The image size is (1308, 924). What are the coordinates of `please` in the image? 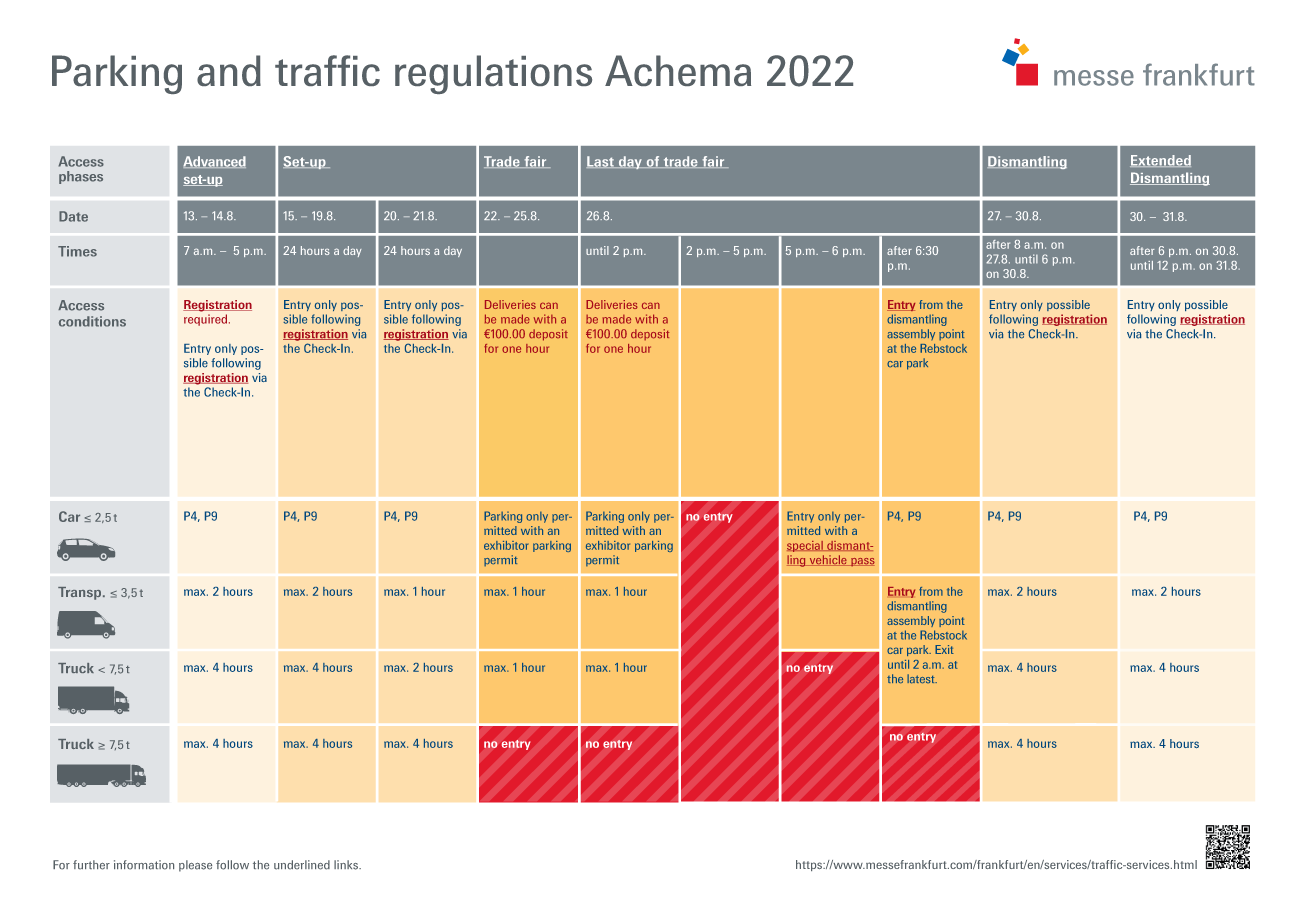 It's located at (195, 866).
